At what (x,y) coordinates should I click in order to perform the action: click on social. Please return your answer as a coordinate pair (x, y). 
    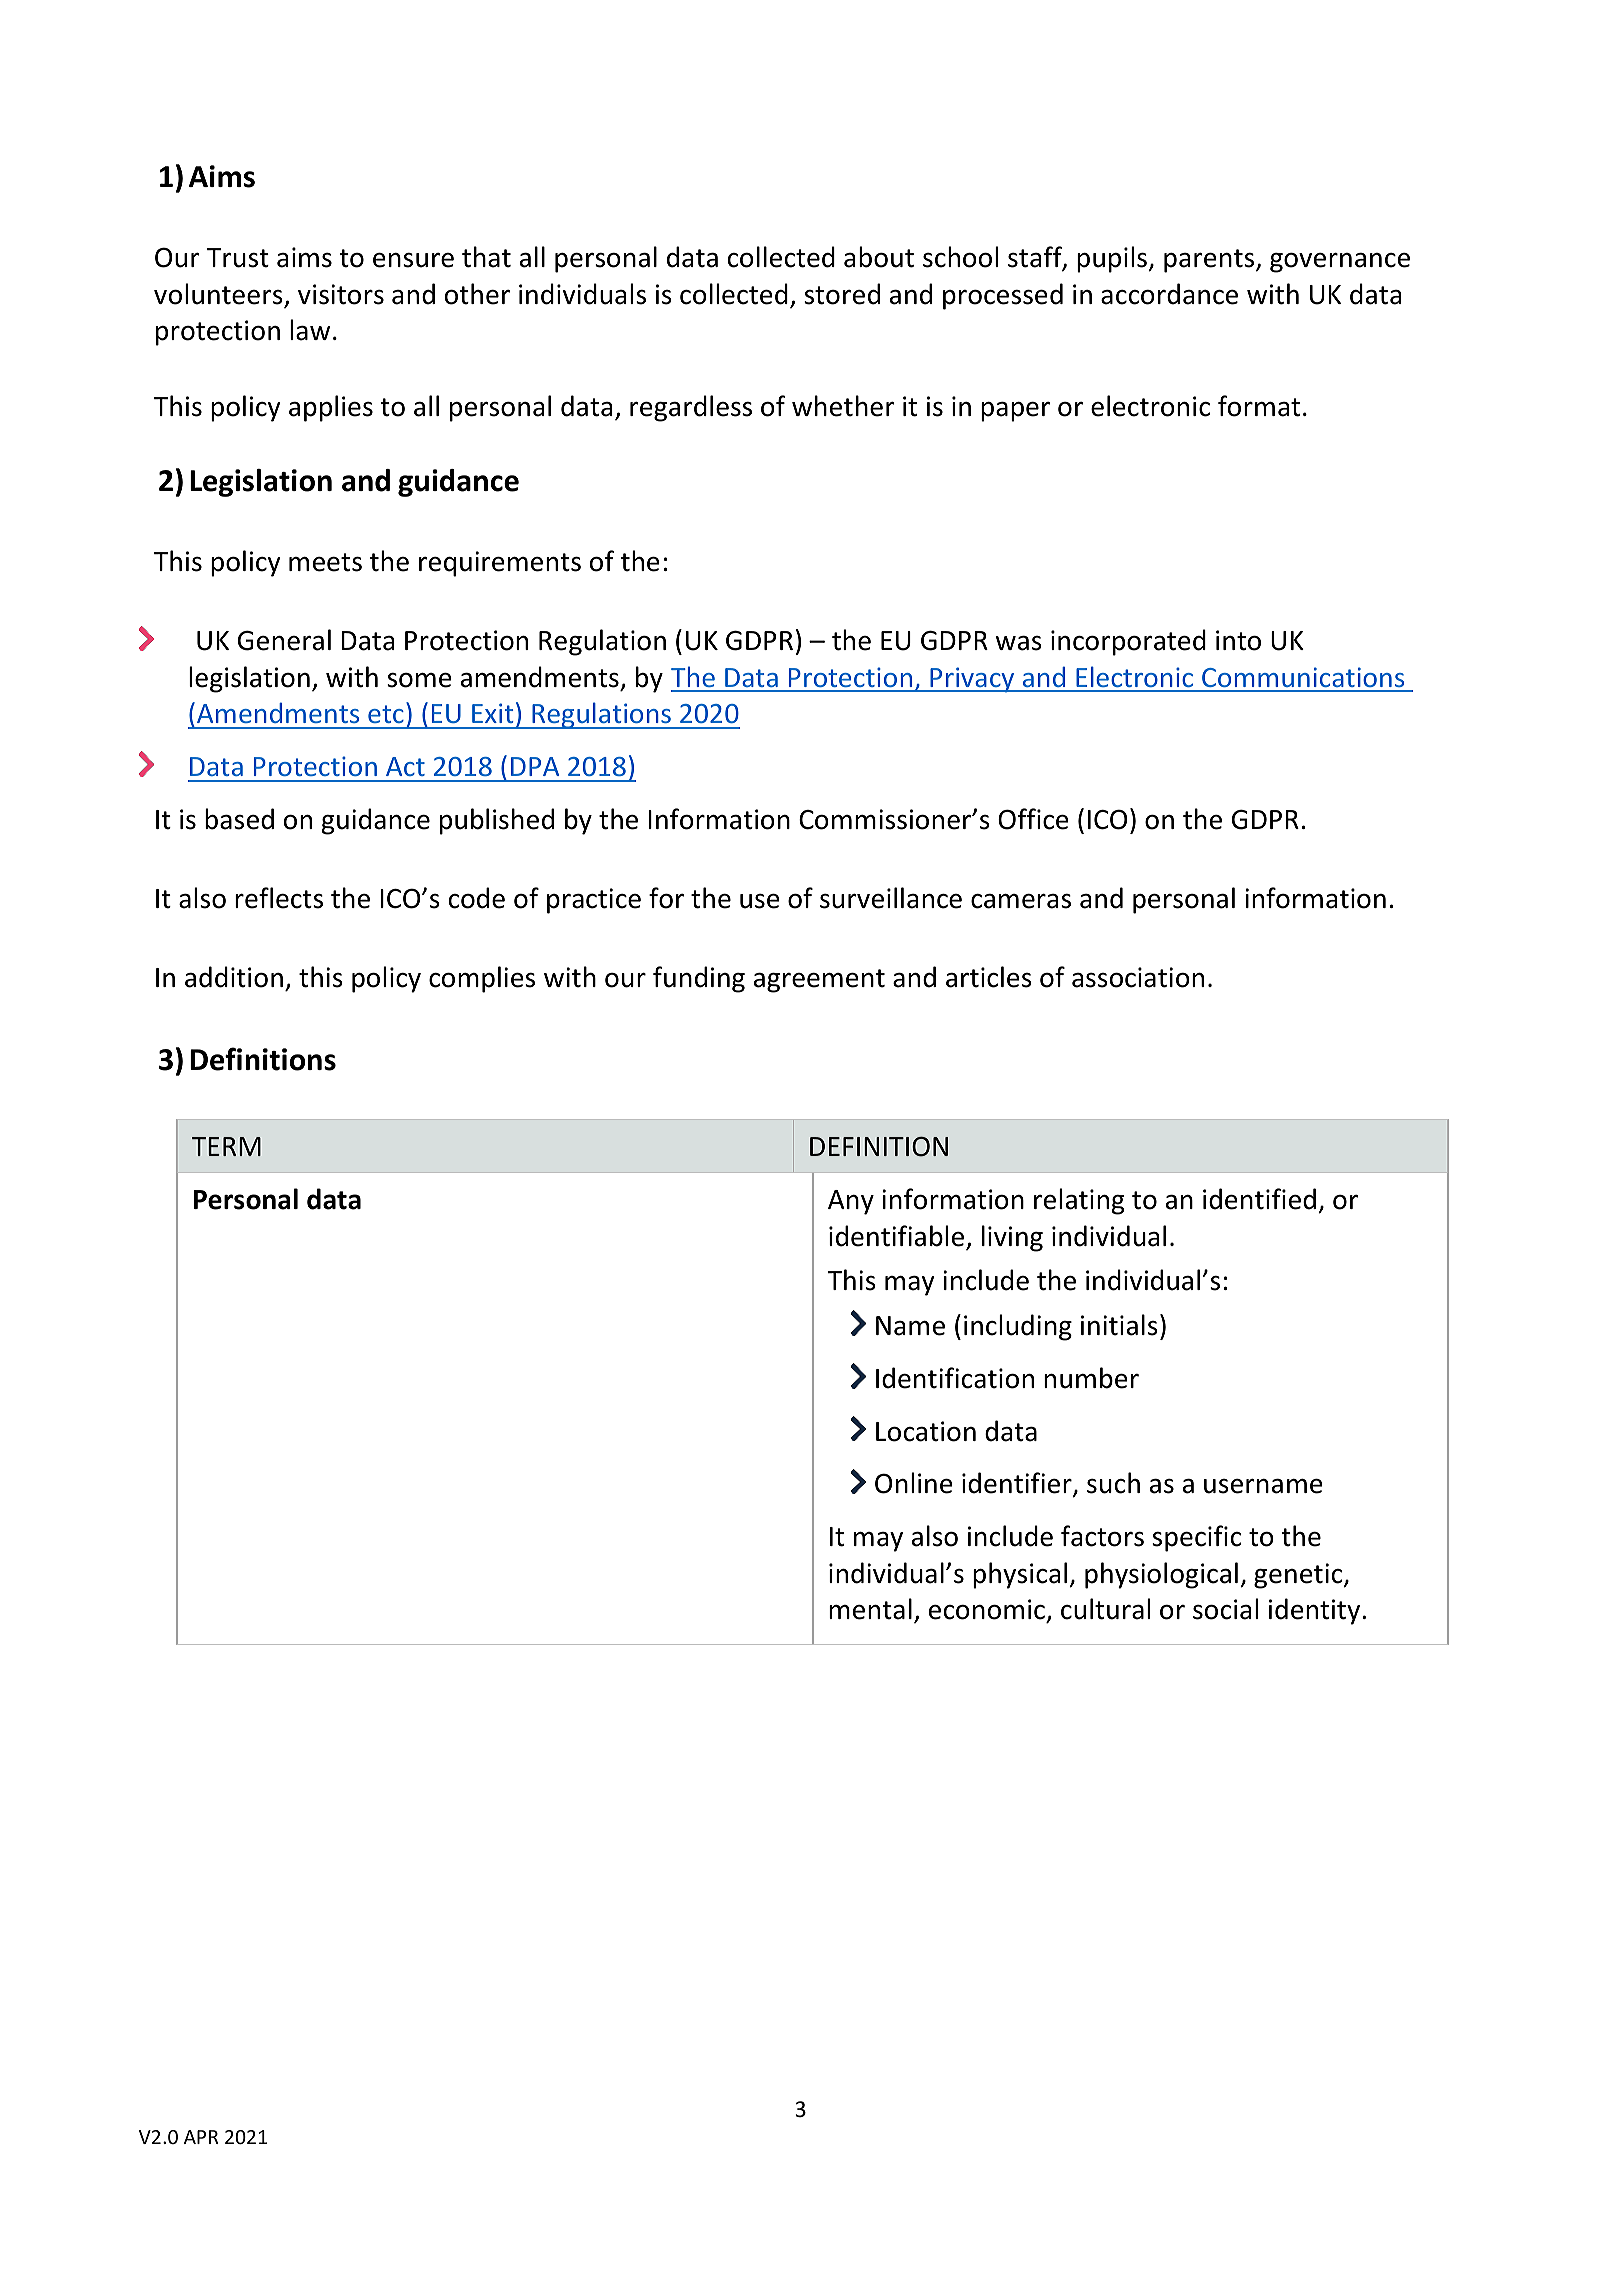
    Looking at the image, I should click on (1225, 1609).
